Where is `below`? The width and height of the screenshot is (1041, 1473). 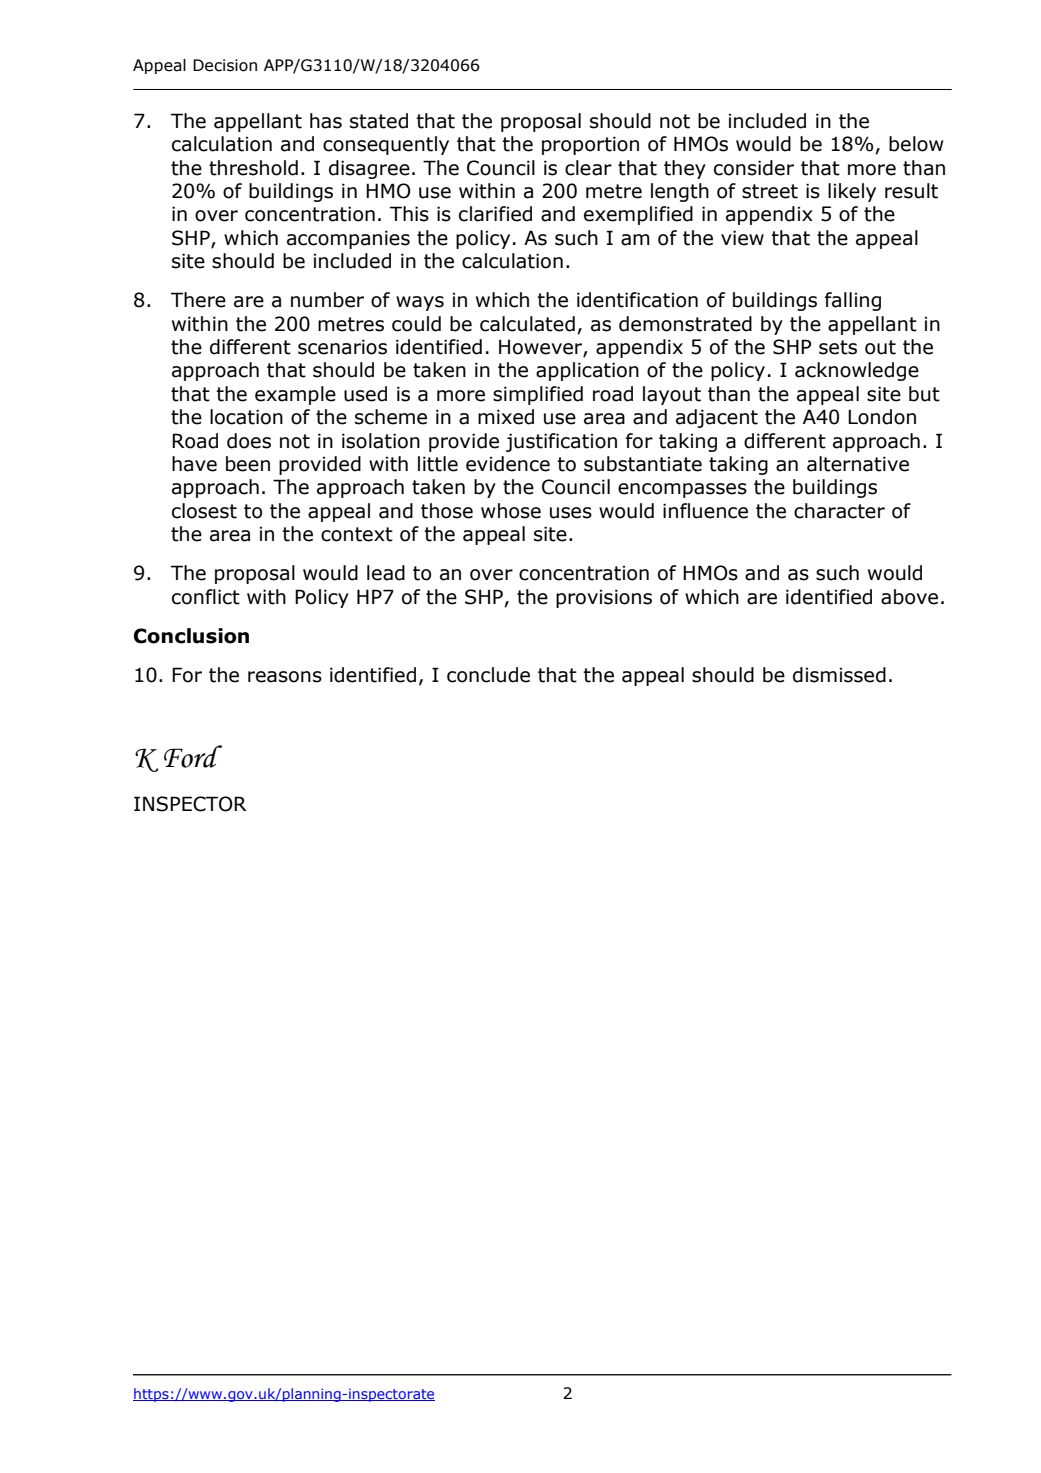 below is located at coordinates (916, 144).
